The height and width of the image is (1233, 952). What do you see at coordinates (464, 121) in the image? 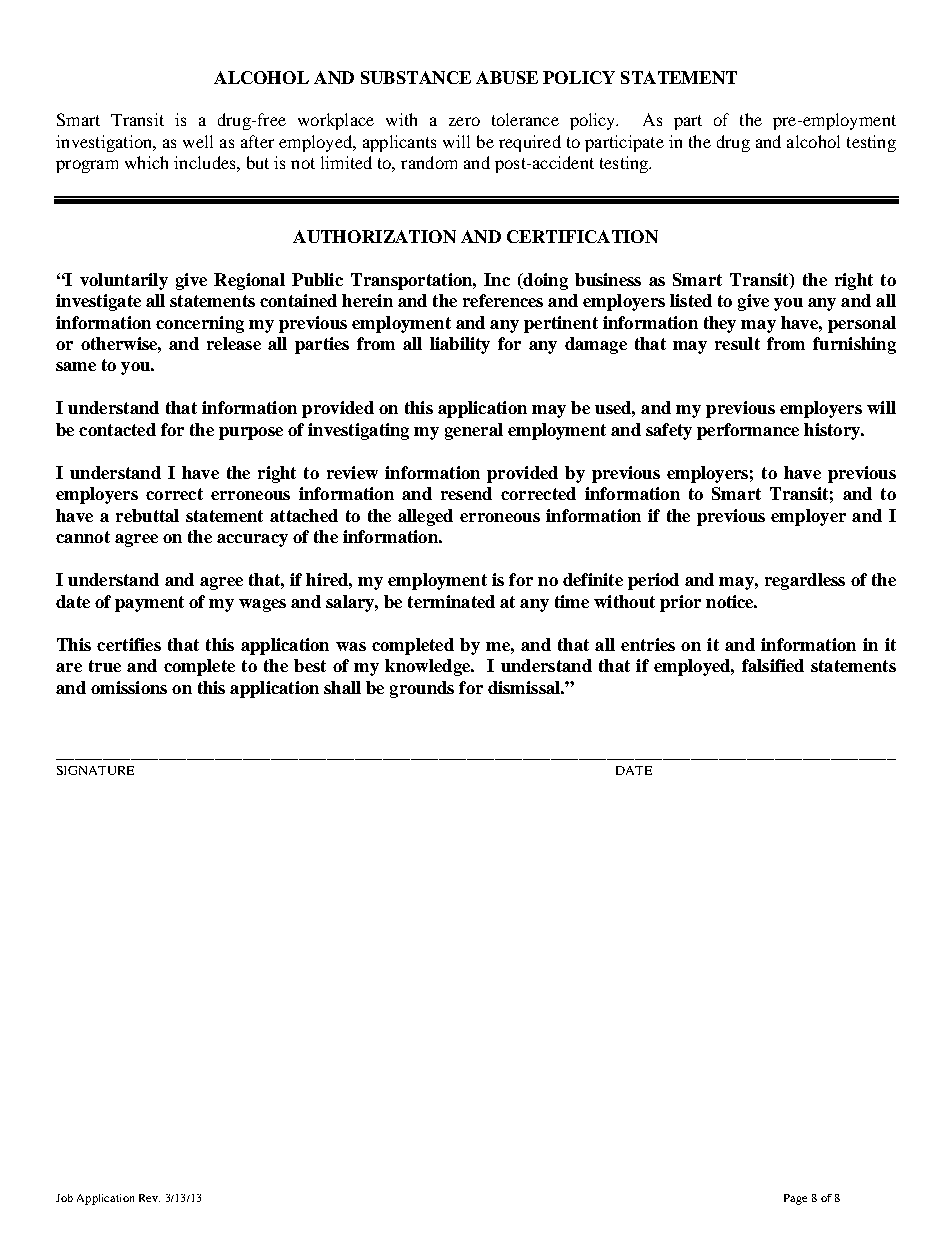
I see `zero` at bounding box center [464, 121].
